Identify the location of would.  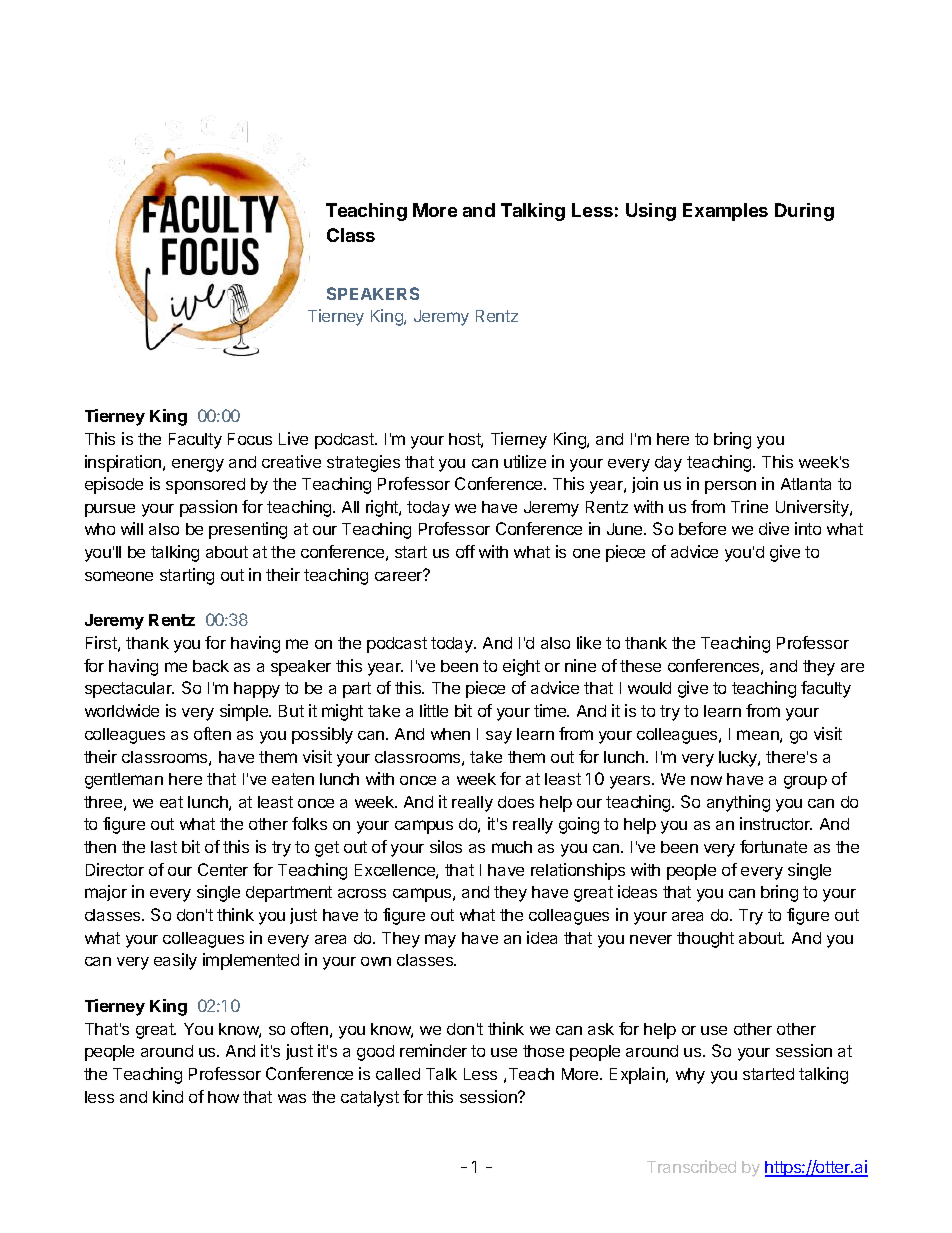
(649, 688).
